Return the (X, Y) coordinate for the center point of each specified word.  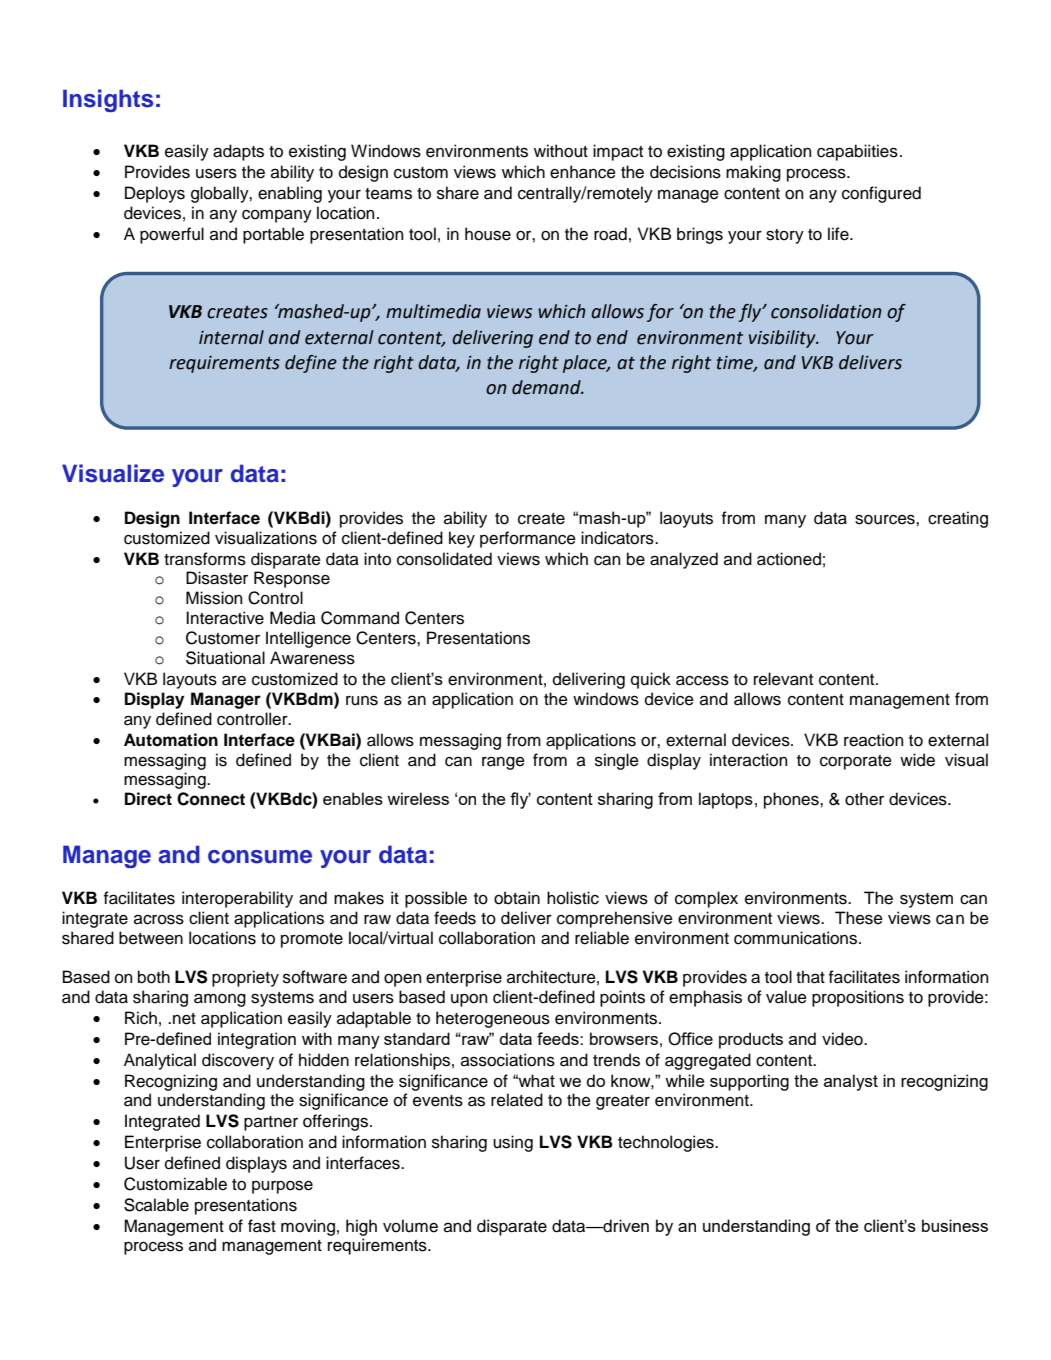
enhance (583, 172)
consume (260, 857)
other (864, 799)
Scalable (156, 1205)
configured (881, 194)
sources (886, 519)
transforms (205, 559)
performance (528, 539)
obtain (517, 898)
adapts (238, 152)
